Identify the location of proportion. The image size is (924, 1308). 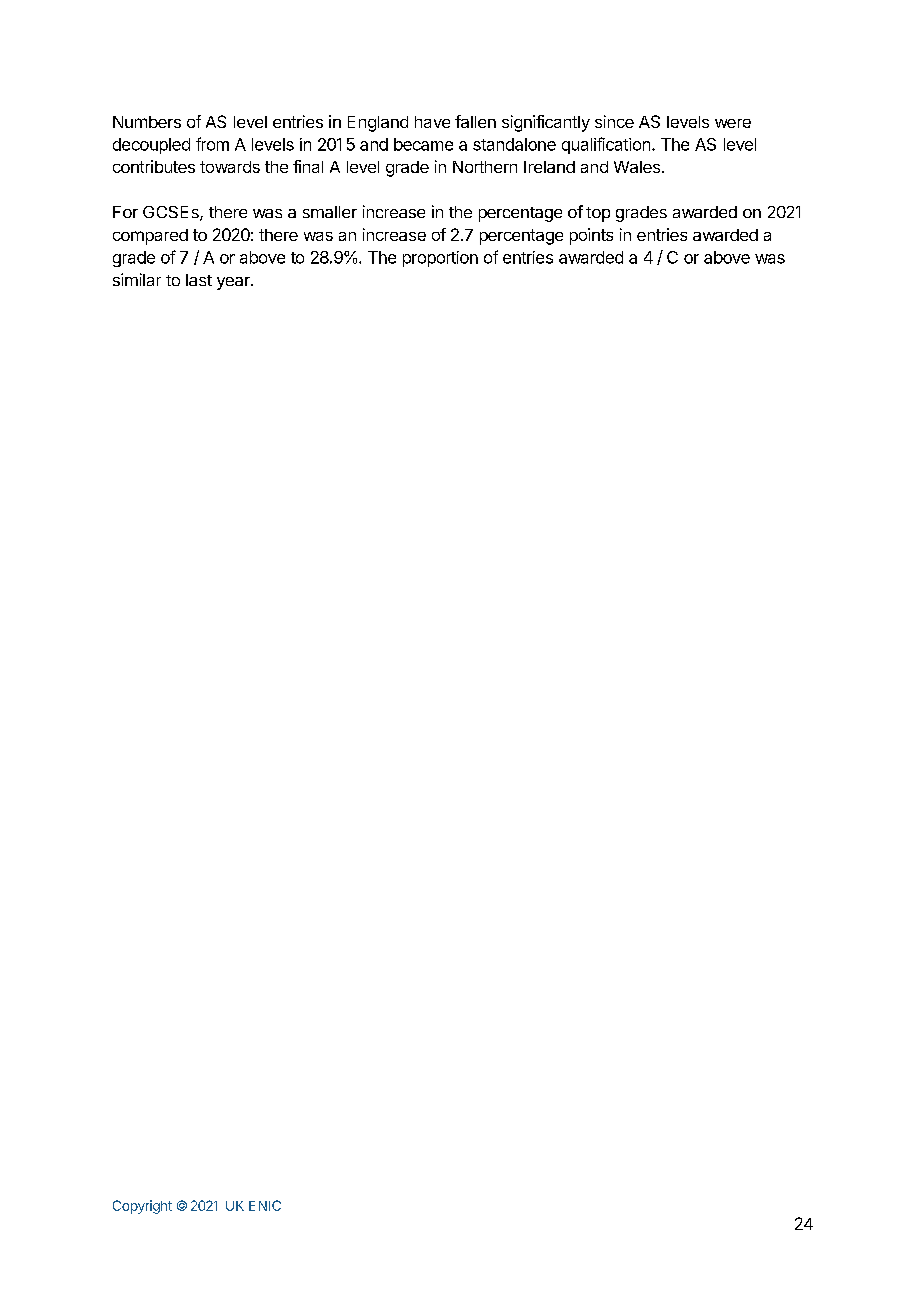
(440, 259).
